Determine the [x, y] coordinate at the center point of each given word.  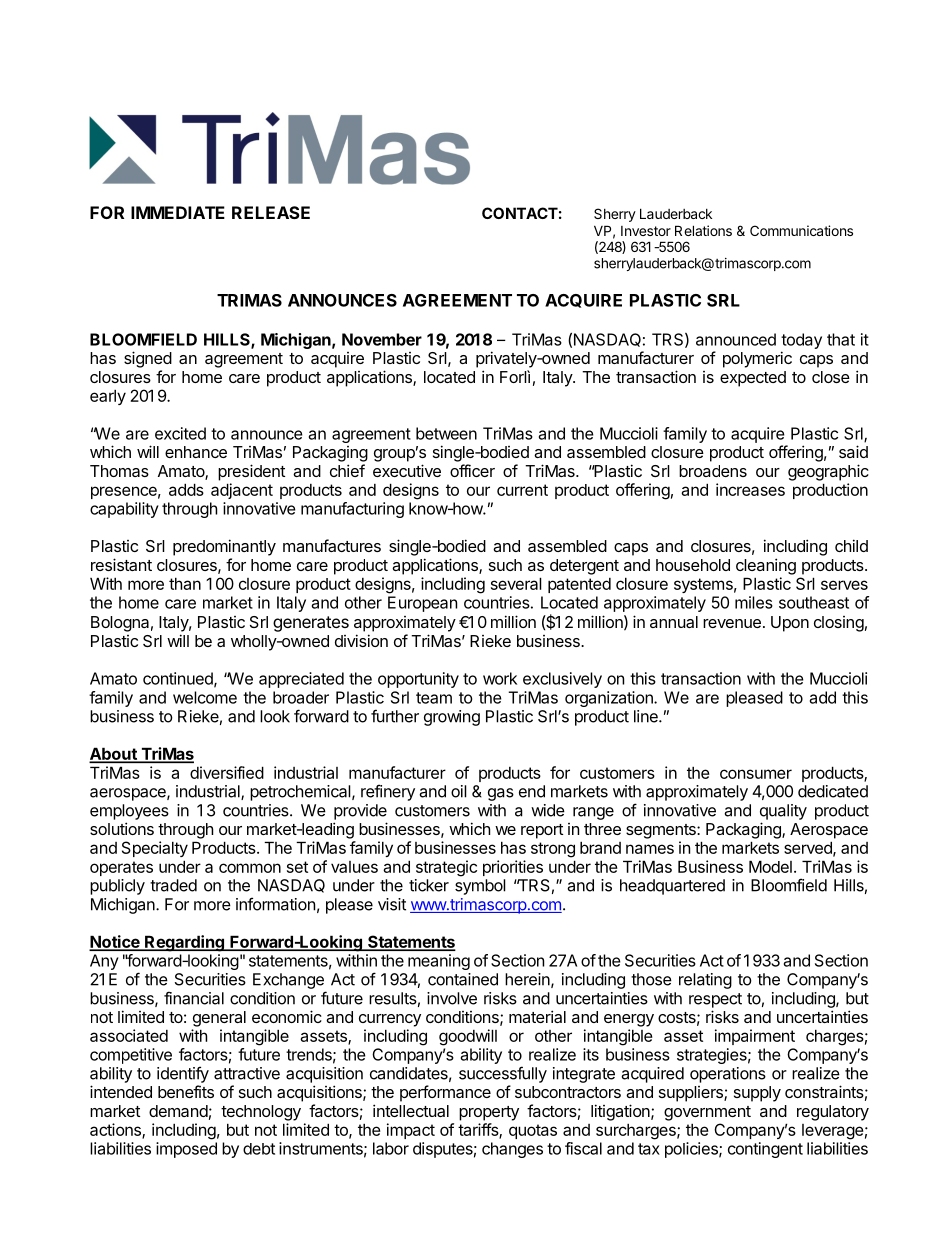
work [500, 678]
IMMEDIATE [178, 212]
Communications [801, 230]
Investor [646, 231]
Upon [790, 624]
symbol [480, 887]
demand [178, 1111]
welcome [205, 697]
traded [173, 885]
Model [770, 866]
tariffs [479, 1130]
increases [750, 489]
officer [472, 470]
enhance [196, 452]
